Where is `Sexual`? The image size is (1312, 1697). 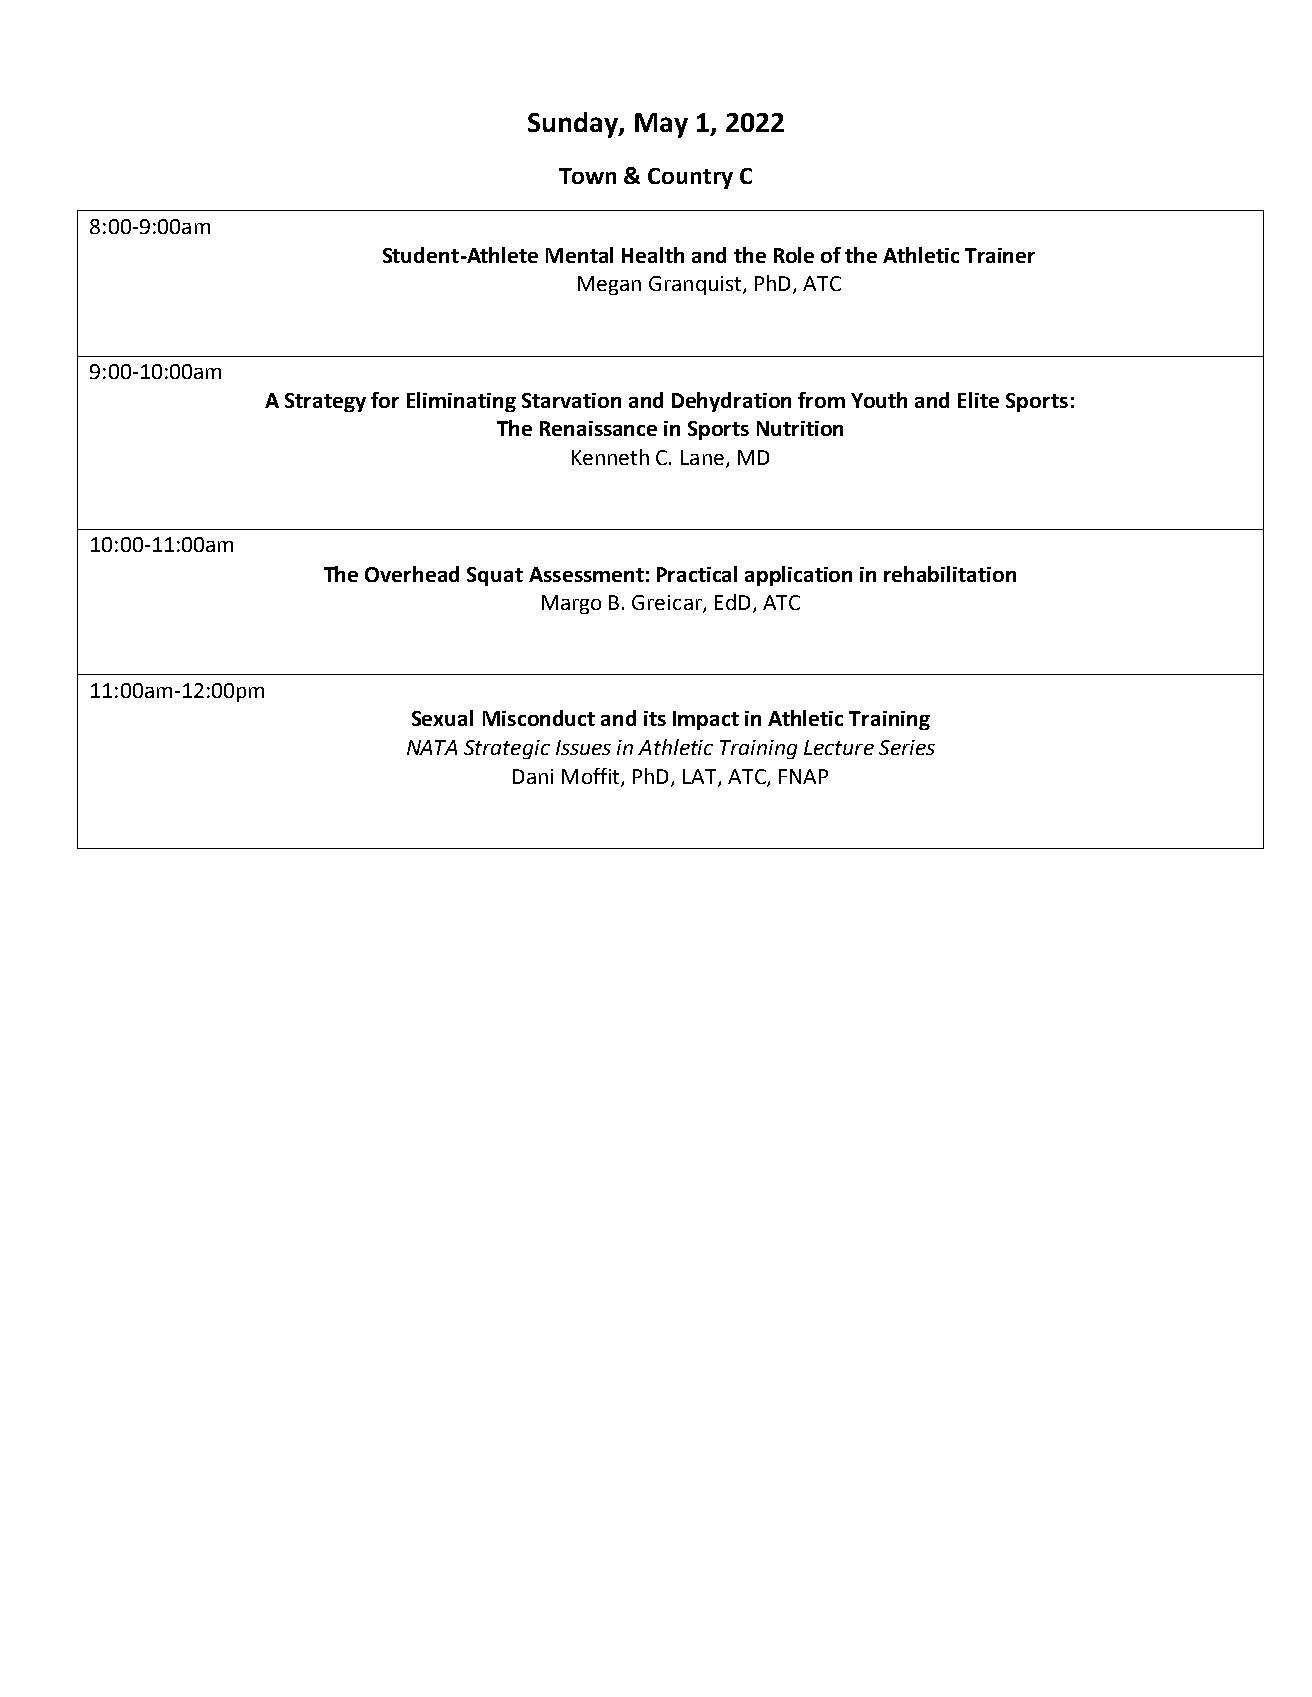 Sexual is located at coordinates (442, 718).
